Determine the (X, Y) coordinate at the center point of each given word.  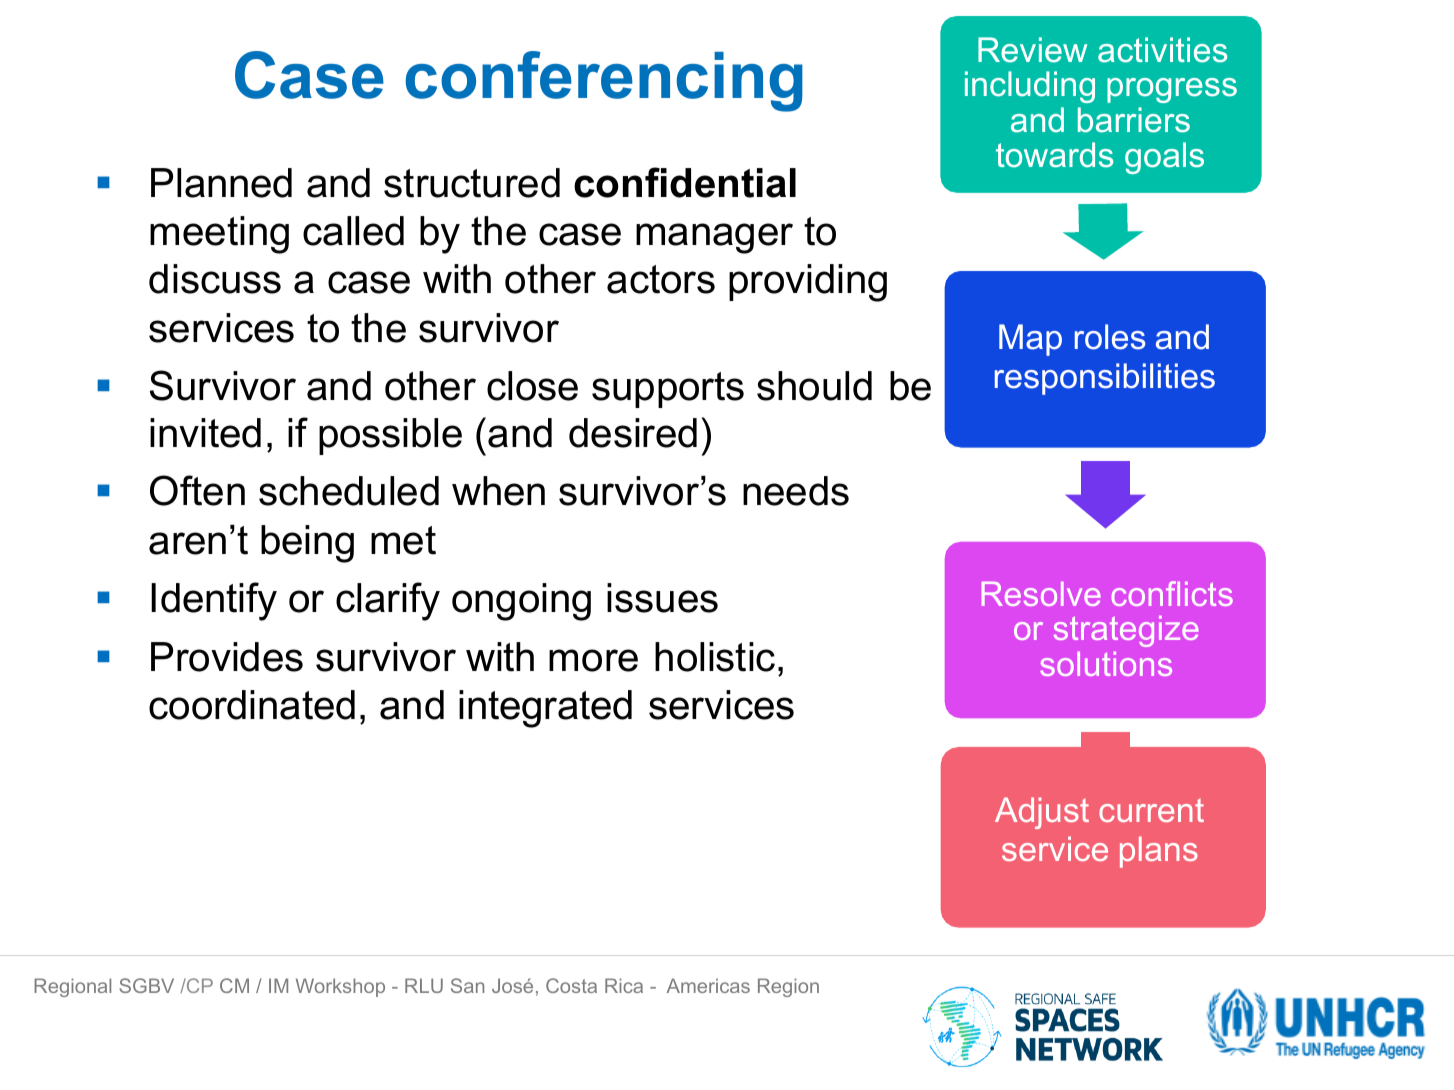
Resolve (1041, 594)
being (307, 544)
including (1030, 87)
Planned (221, 183)
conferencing (604, 81)
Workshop (340, 987)
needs (796, 491)
